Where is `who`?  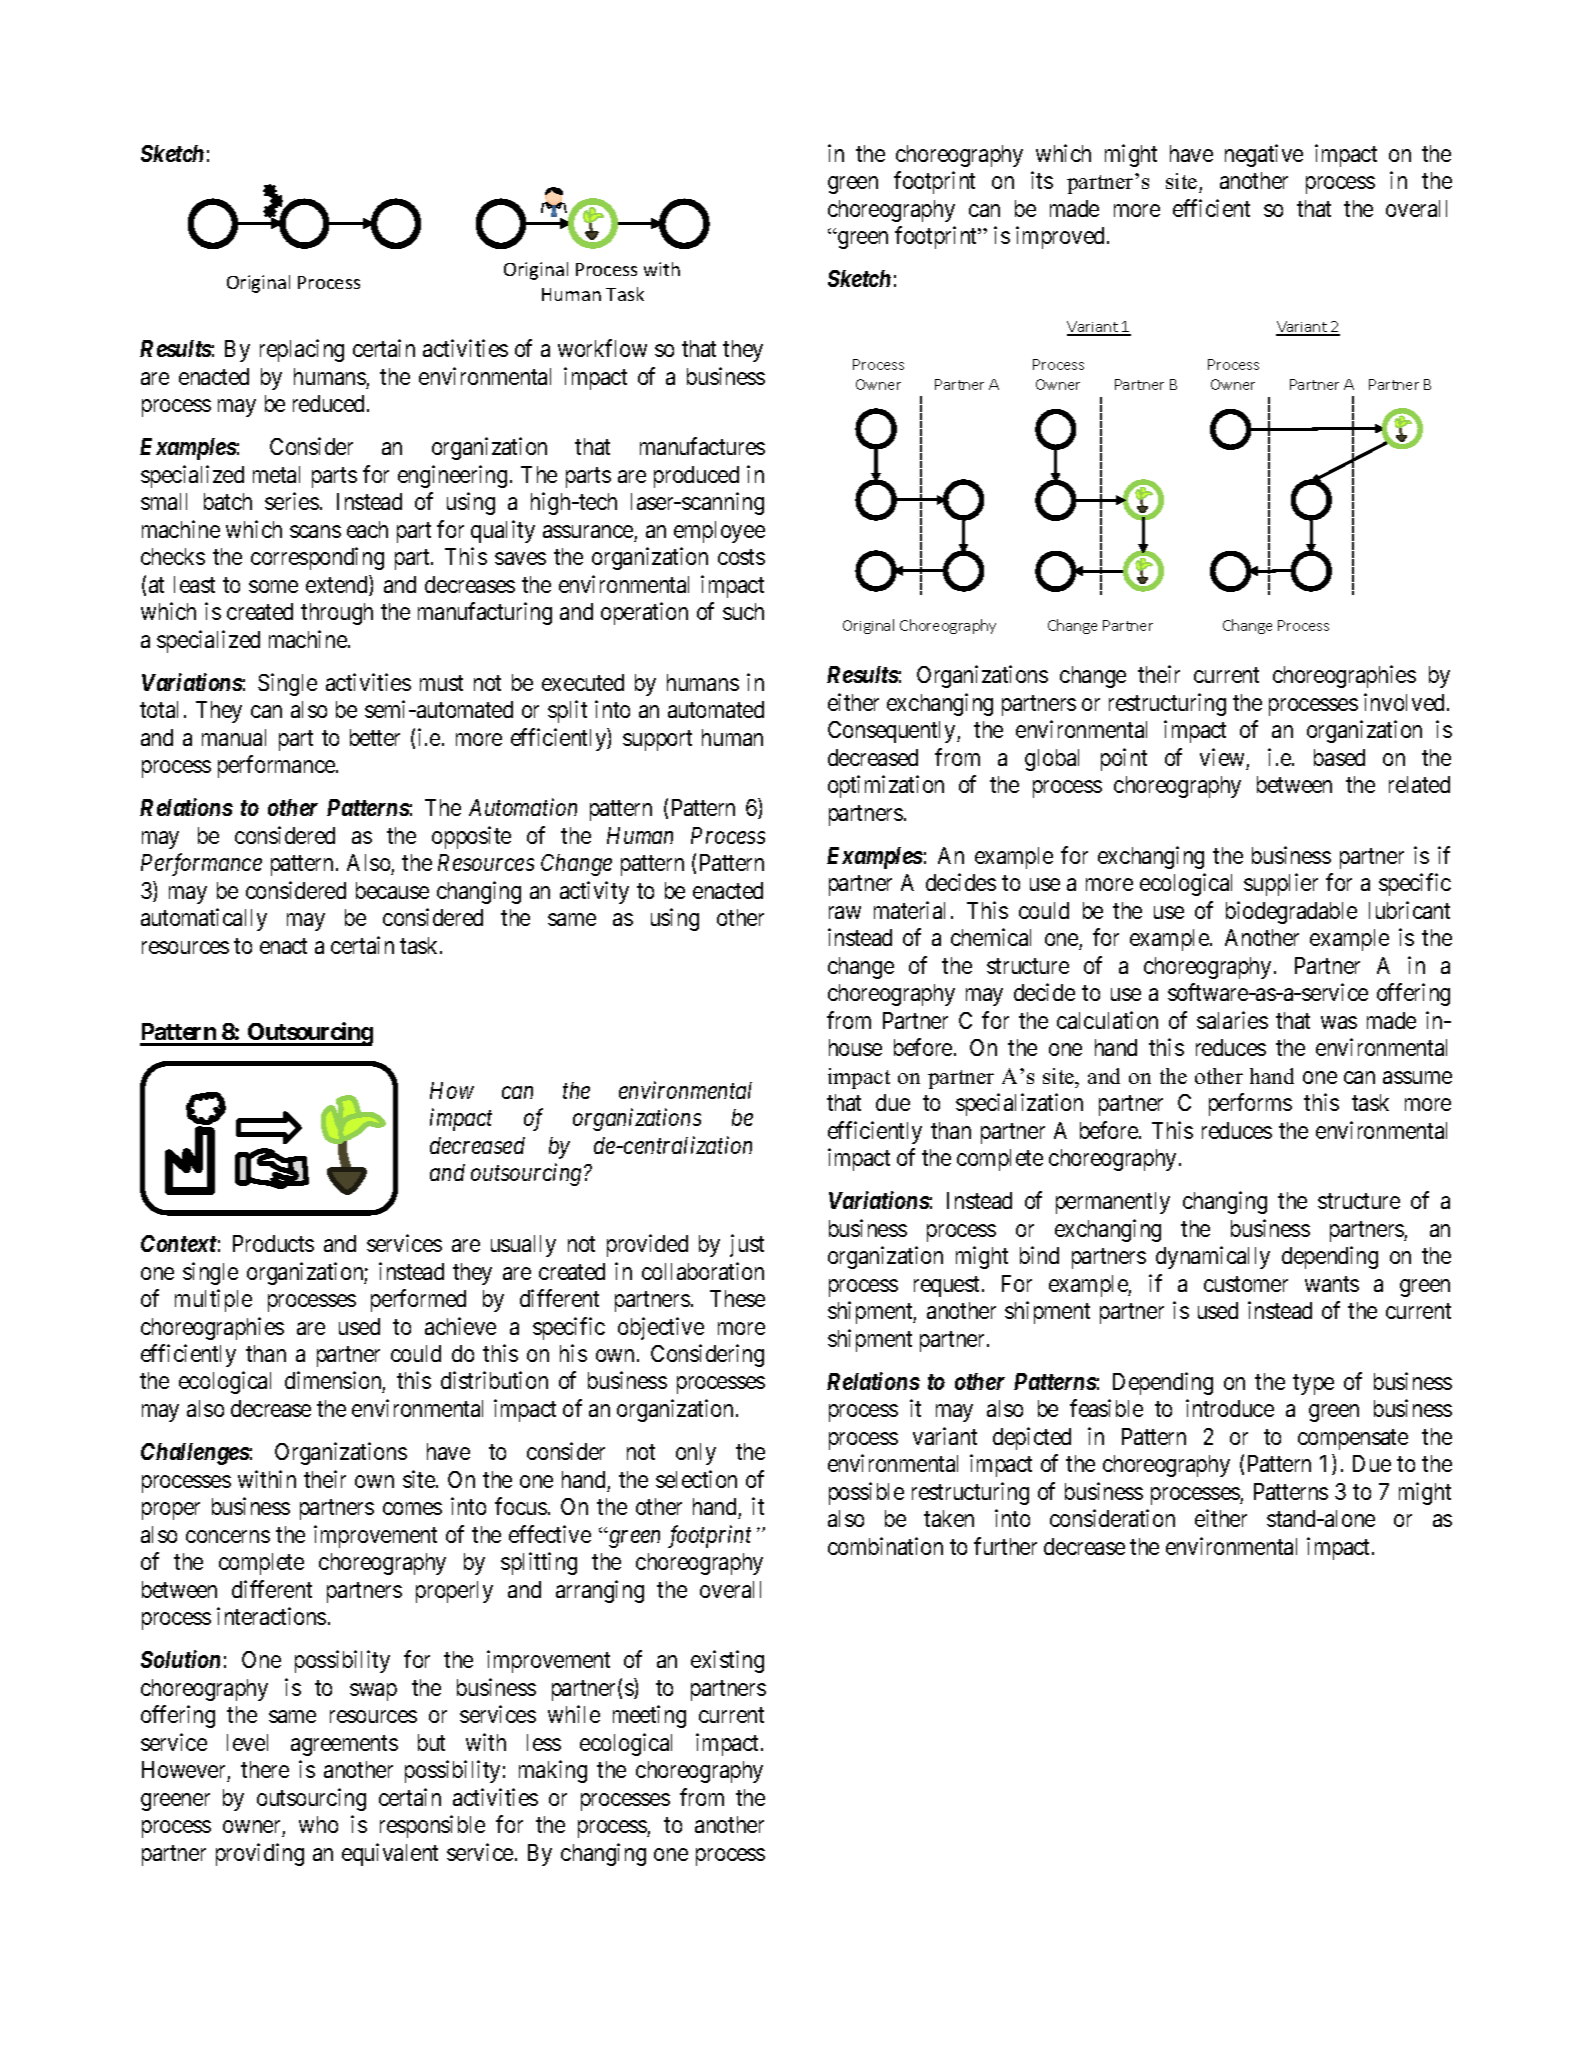 who is located at coordinates (318, 1824).
